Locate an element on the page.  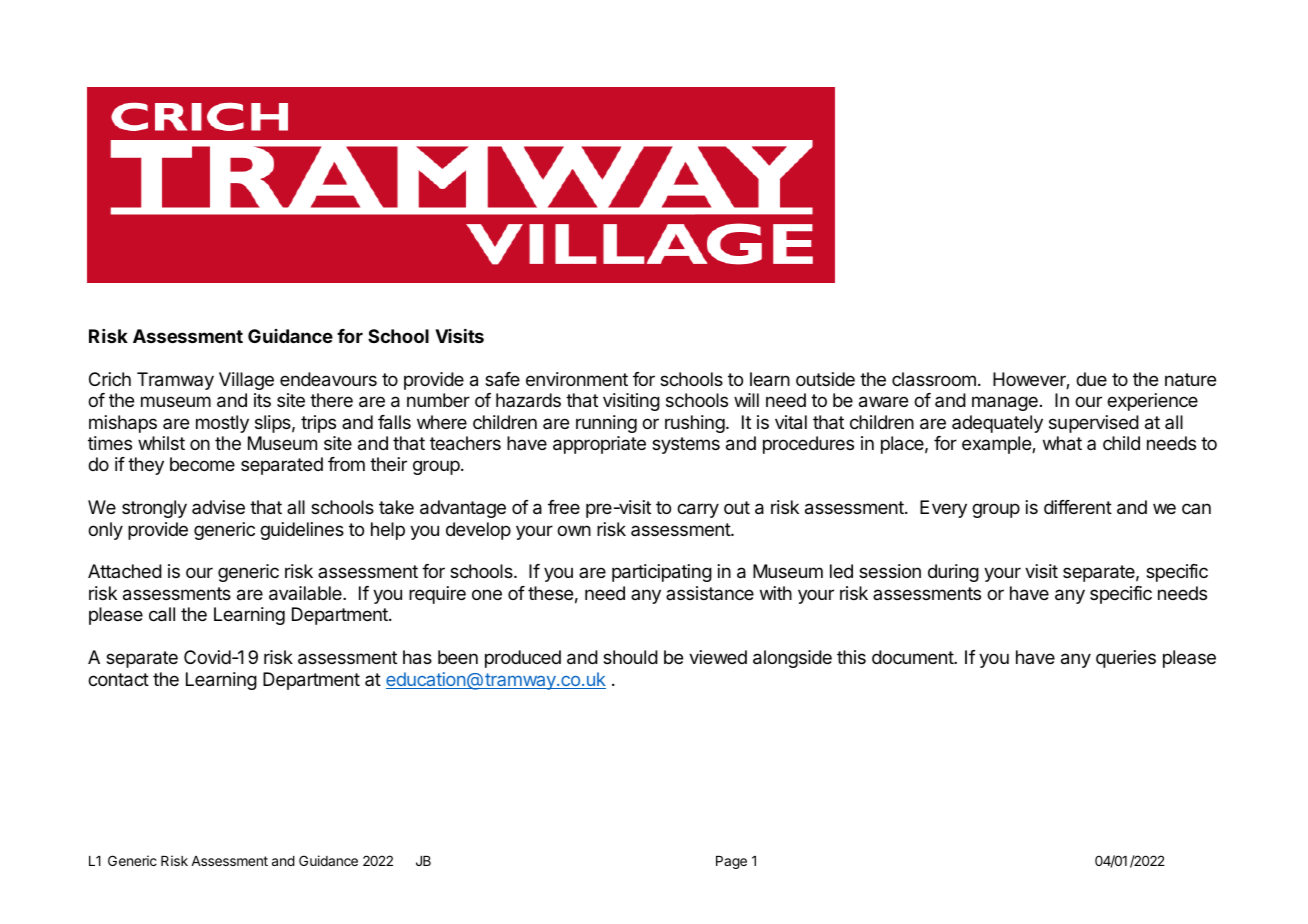
call is located at coordinates (162, 614).
